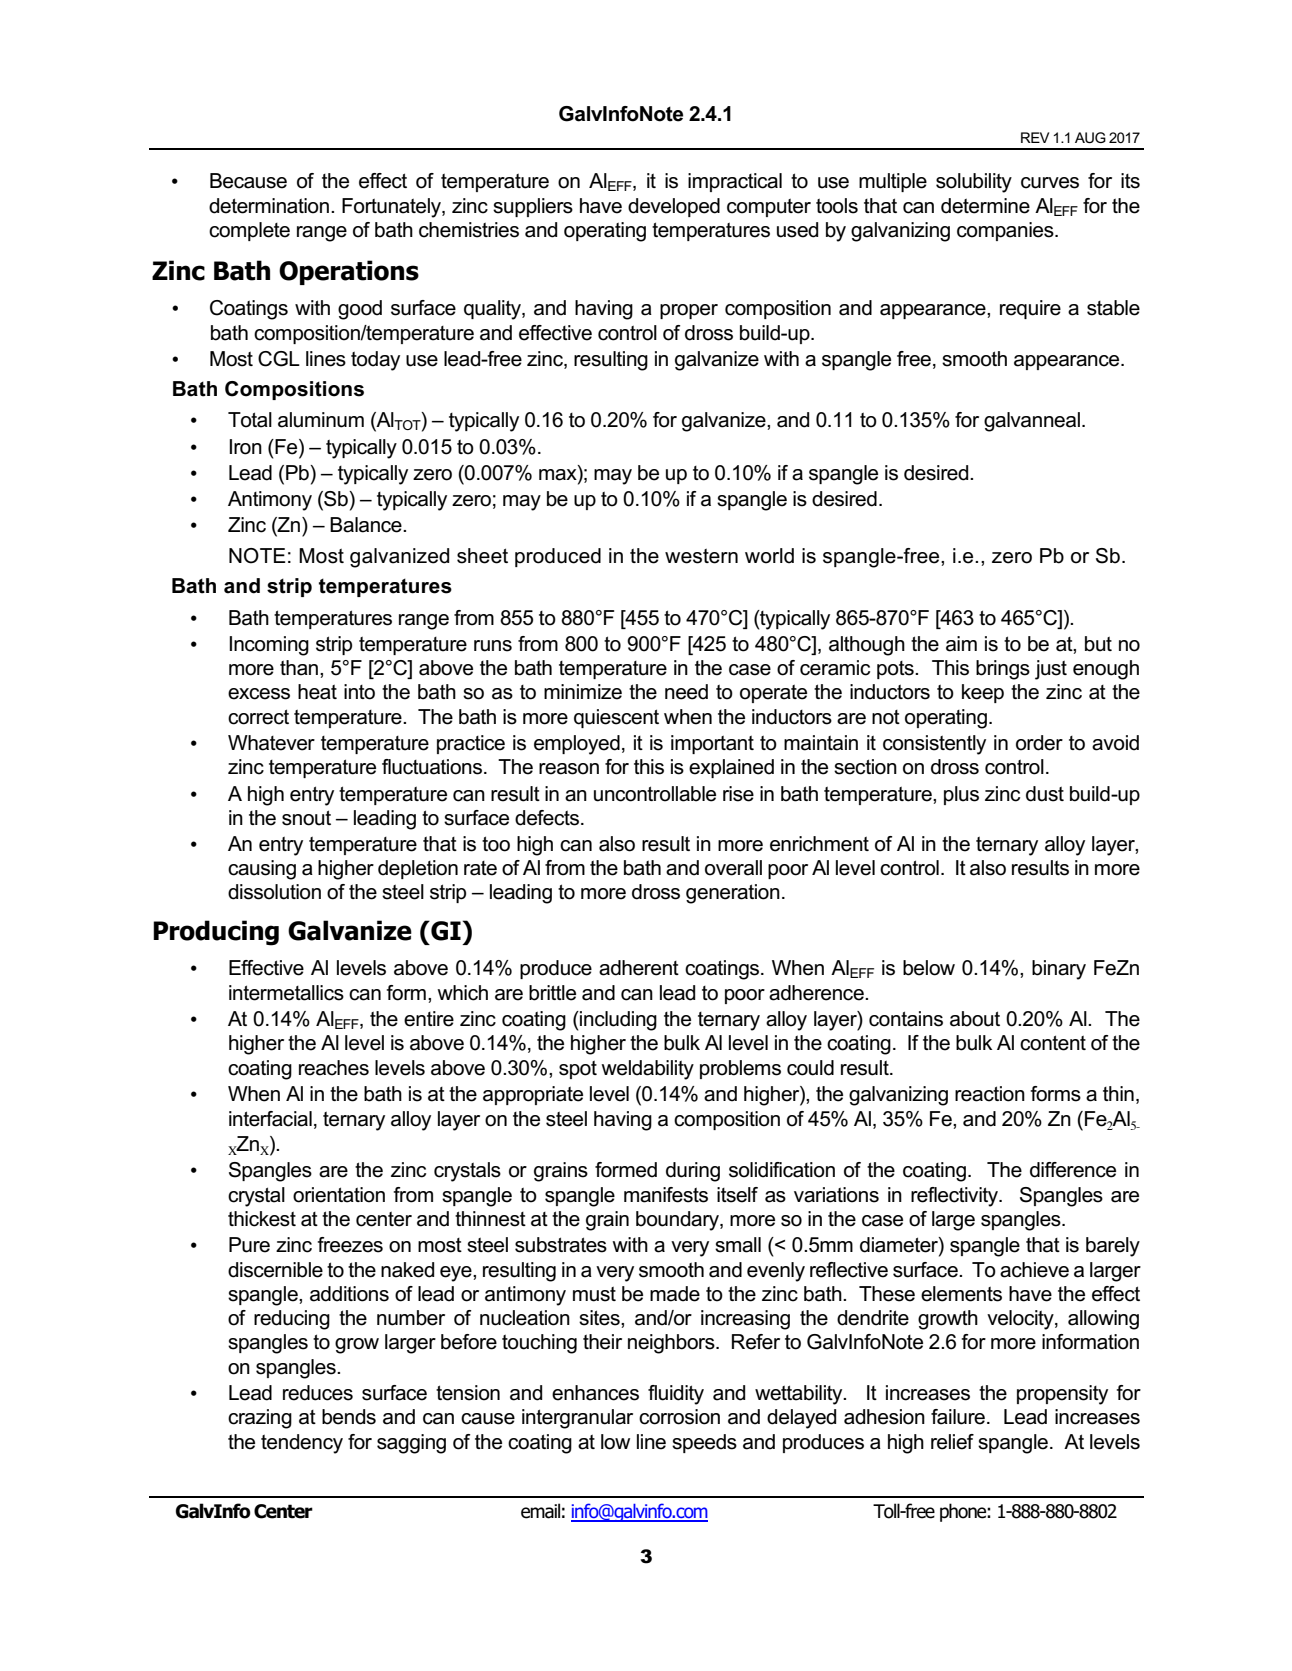  I want to click on explained, so click(731, 768).
